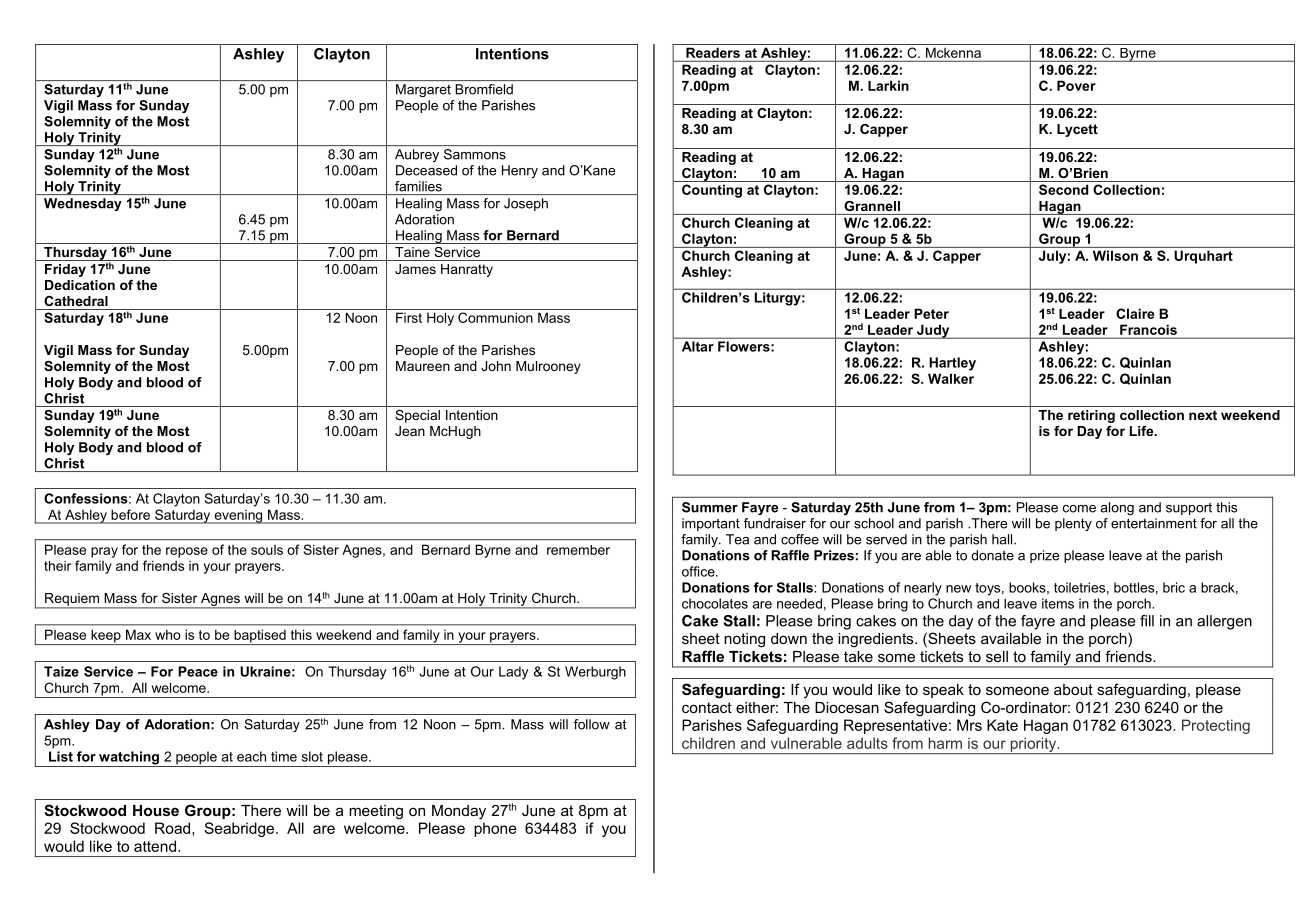 The width and height of the image is (1308, 924). I want to click on Deceased, so click(426, 170).
